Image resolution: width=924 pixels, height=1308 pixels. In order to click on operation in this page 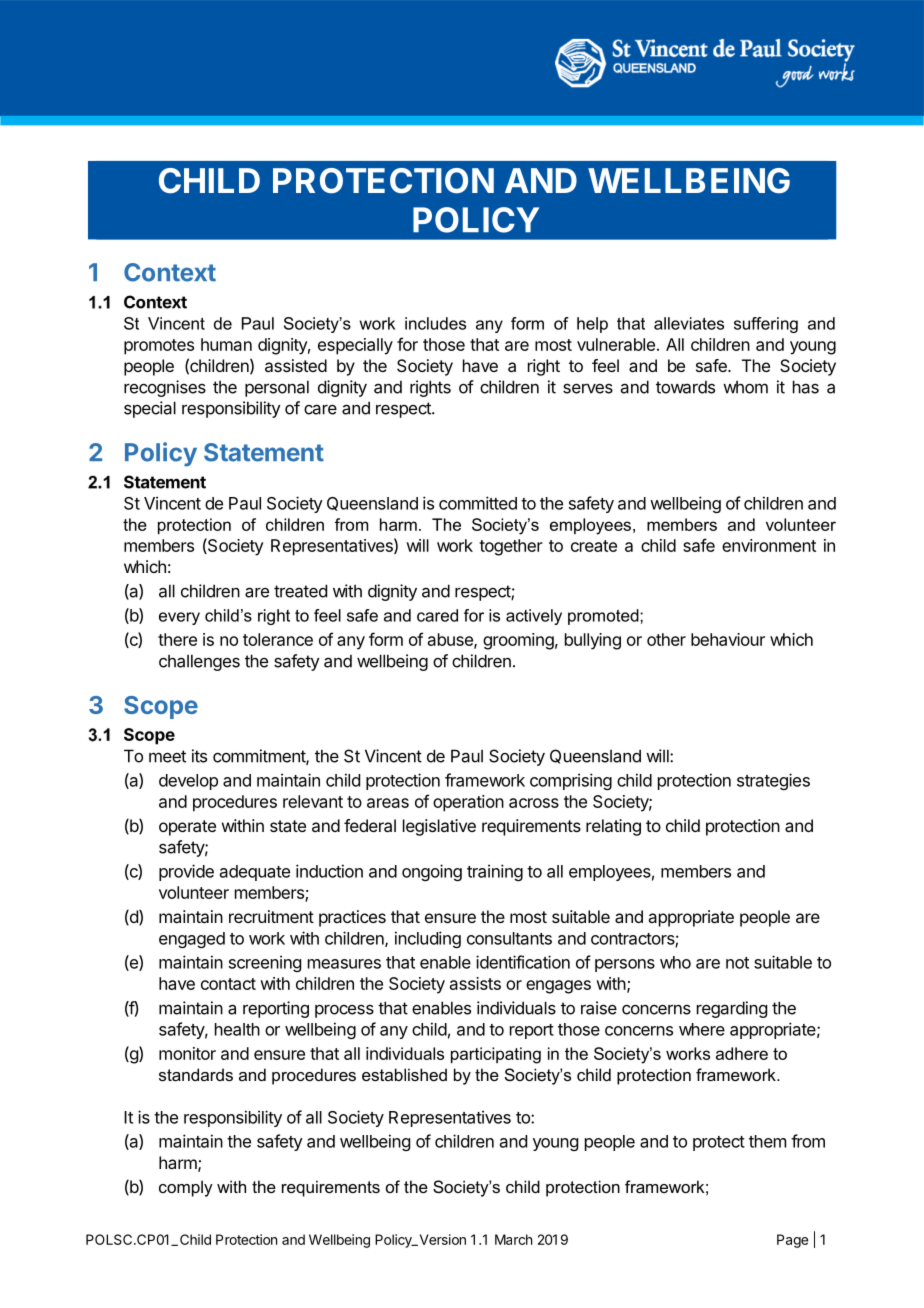, I will do `click(468, 803)`.
